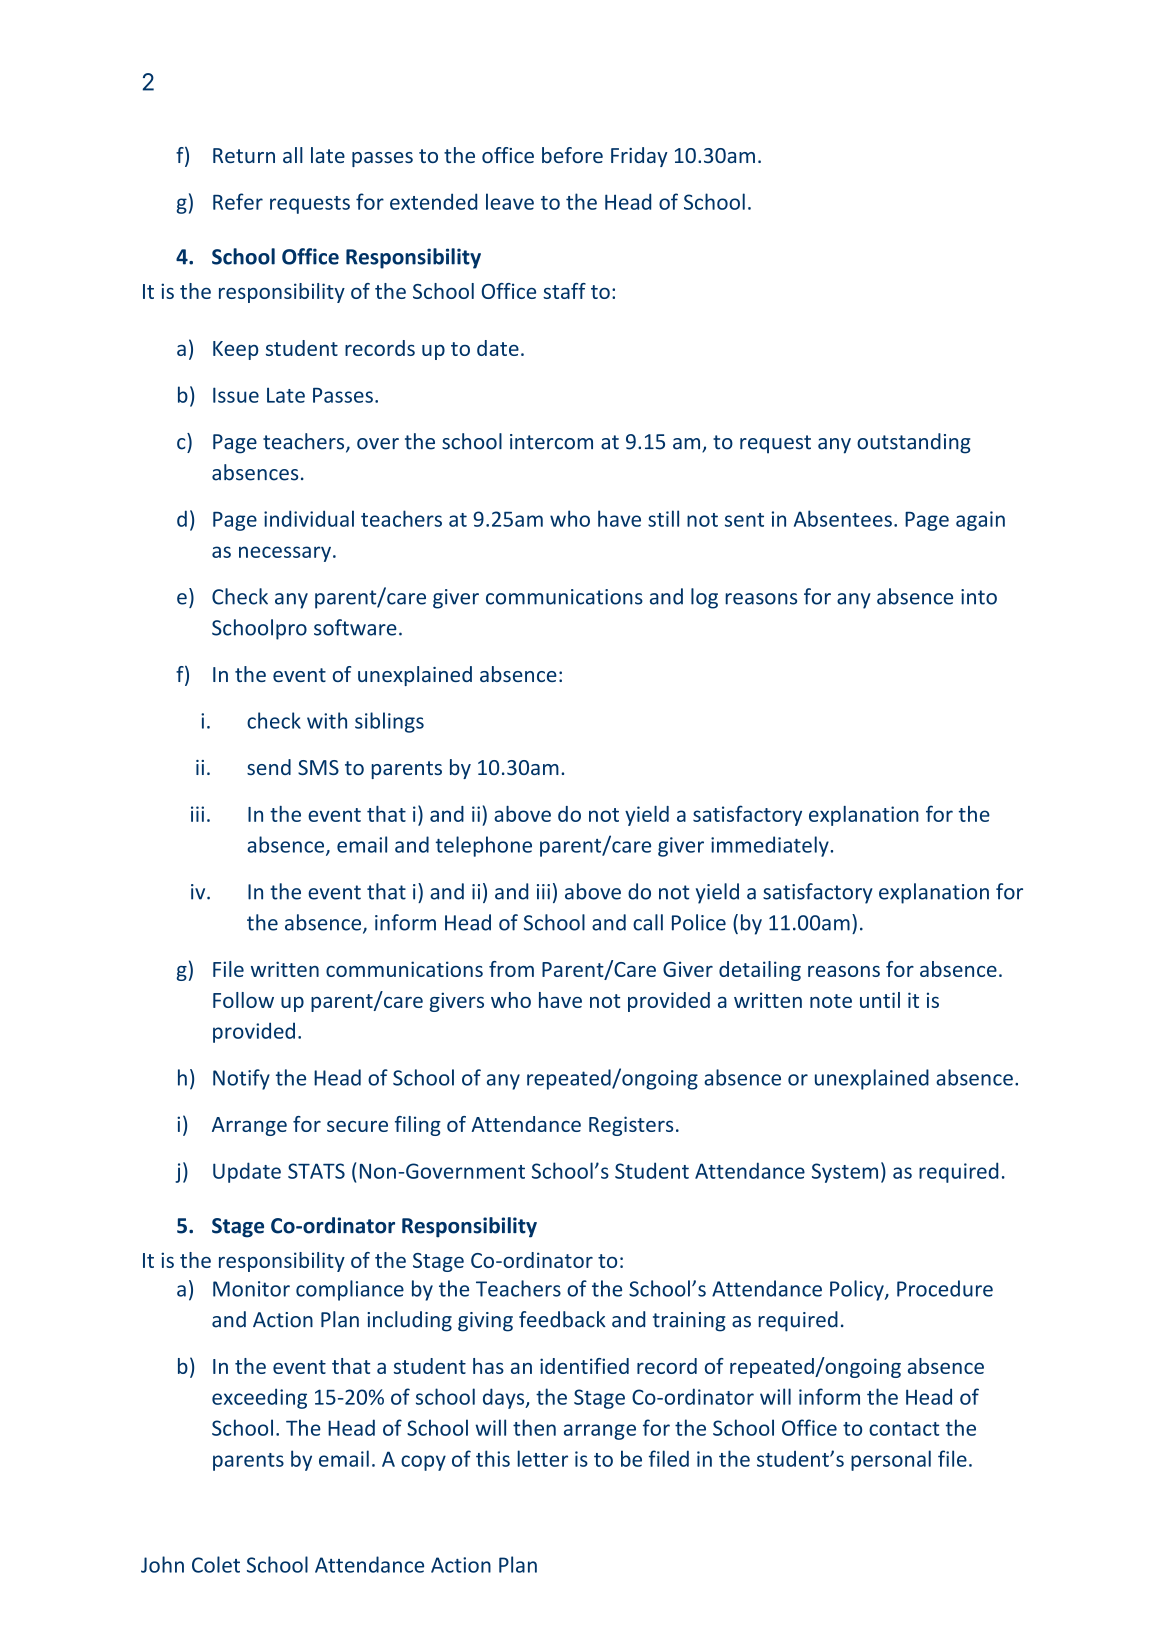 The height and width of the document is (1648, 1165). I want to click on telephone, so click(484, 846).
